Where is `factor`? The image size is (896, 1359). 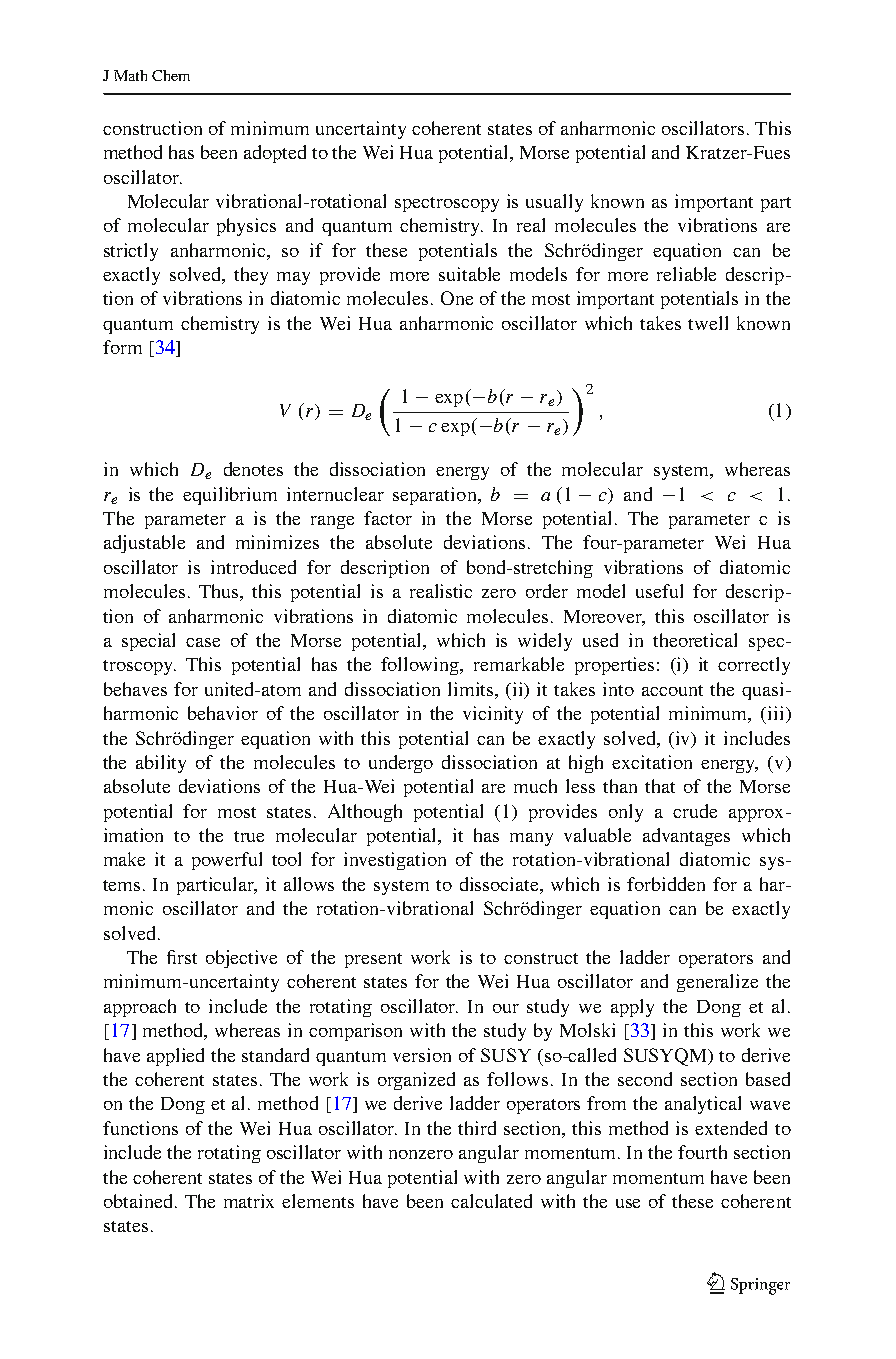 factor is located at coordinates (388, 518).
